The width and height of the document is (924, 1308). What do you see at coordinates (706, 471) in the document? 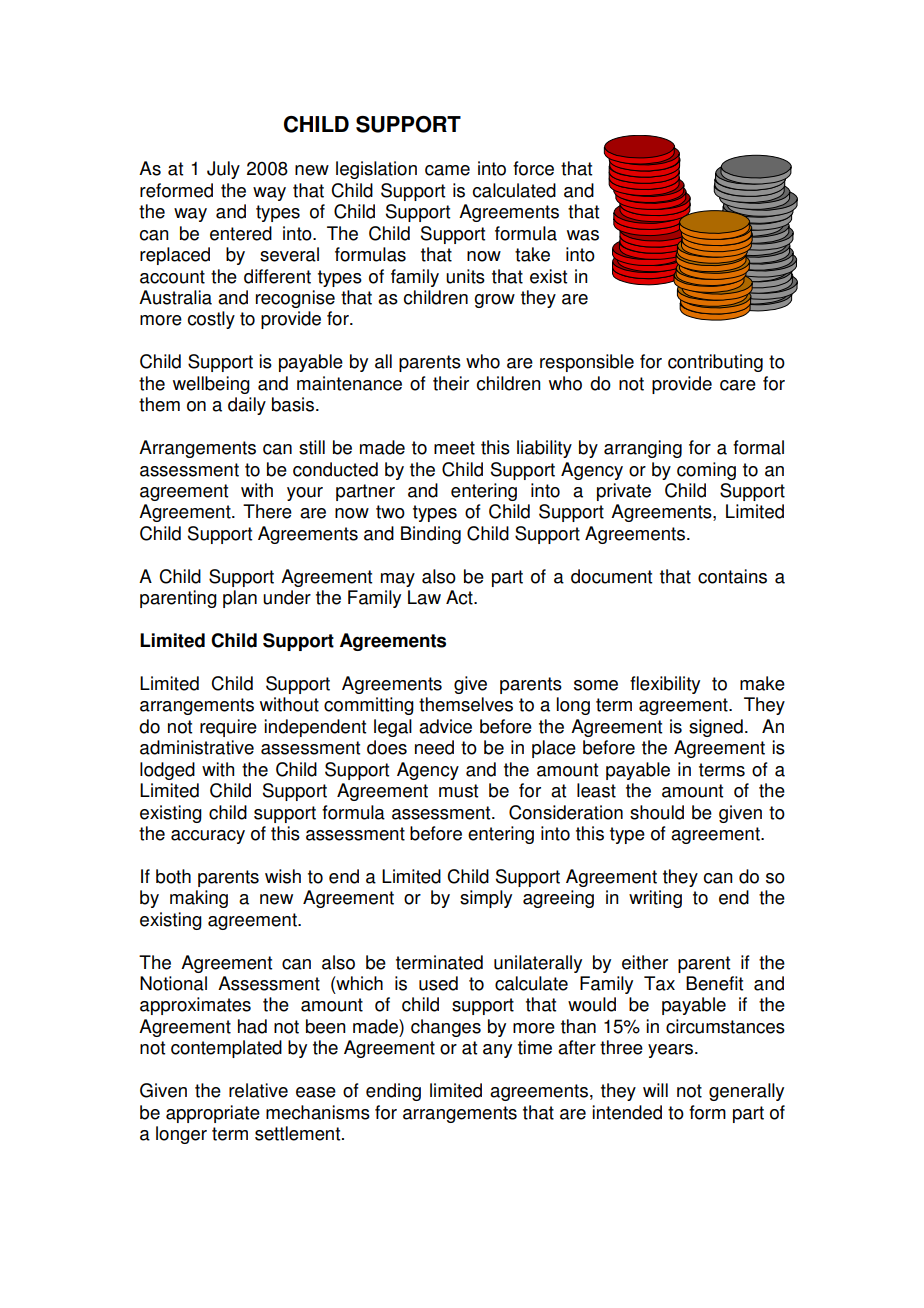
I see `coming` at bounding box center [706, 471].
